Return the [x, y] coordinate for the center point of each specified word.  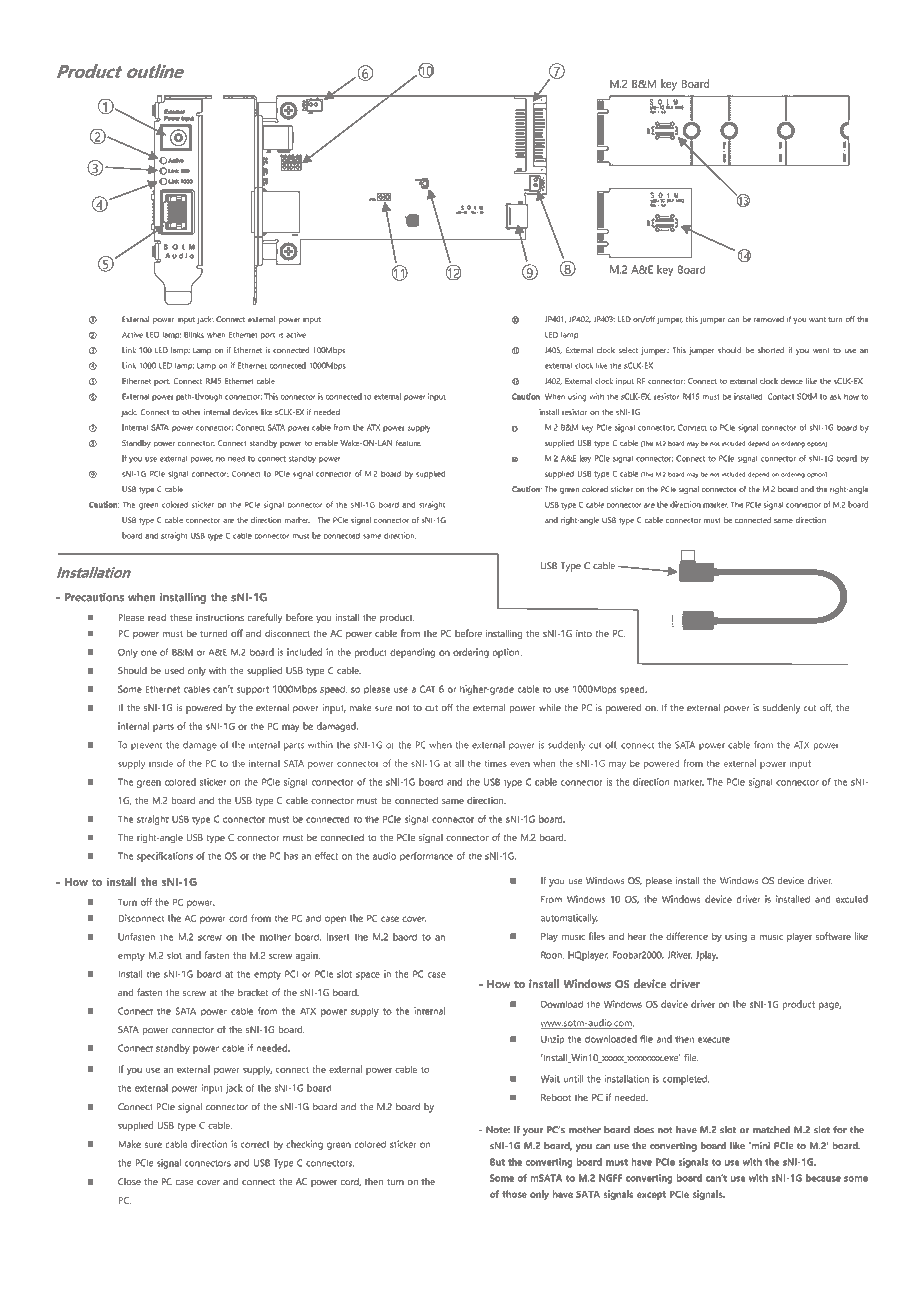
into [584, 633]
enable [326, 443]
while [550, 707]
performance [426, 857]
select [628, 350]
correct [255, 1144]
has [291, 856]
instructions [220, 617]
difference [687, 936]
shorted [771, 350]
